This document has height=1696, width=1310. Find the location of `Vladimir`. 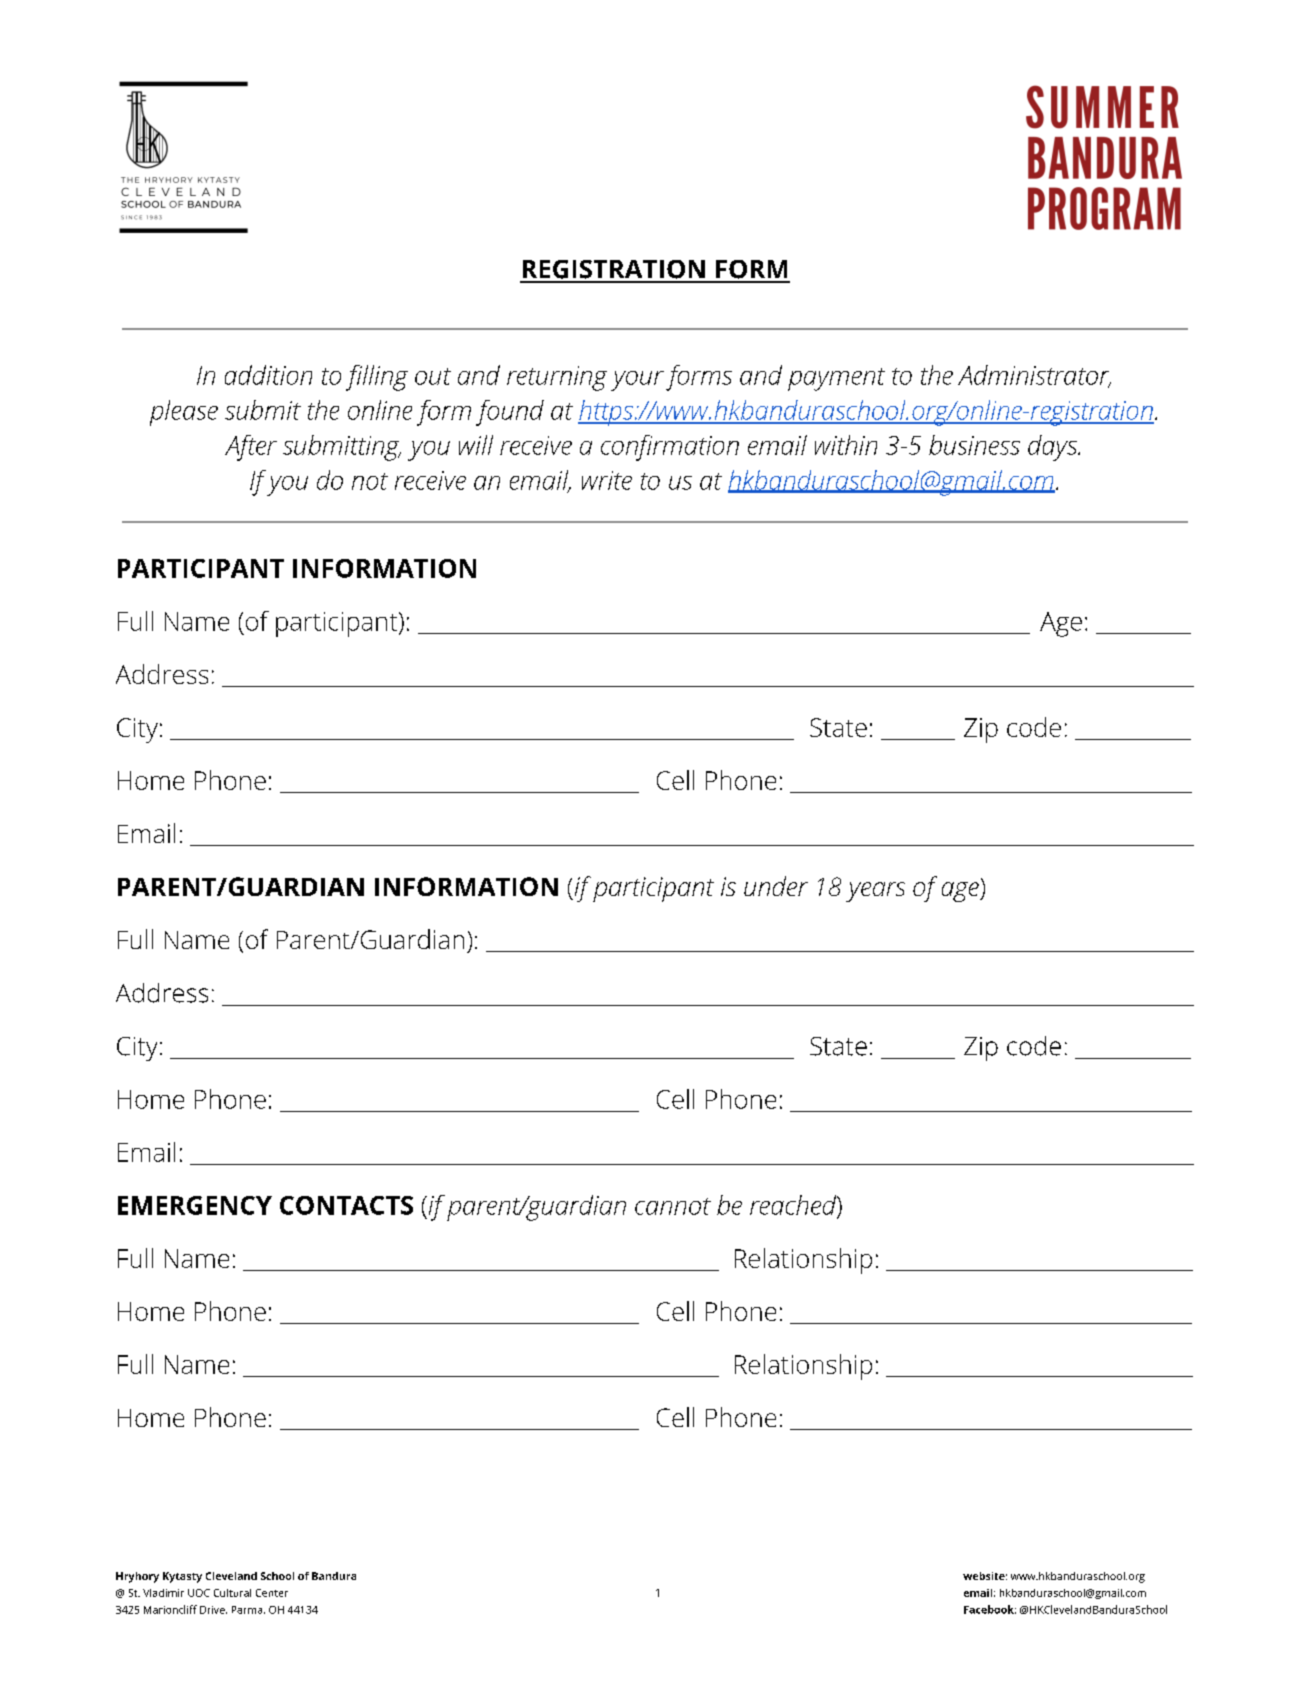

Vladimir is located at coordinates (163, 1593).
